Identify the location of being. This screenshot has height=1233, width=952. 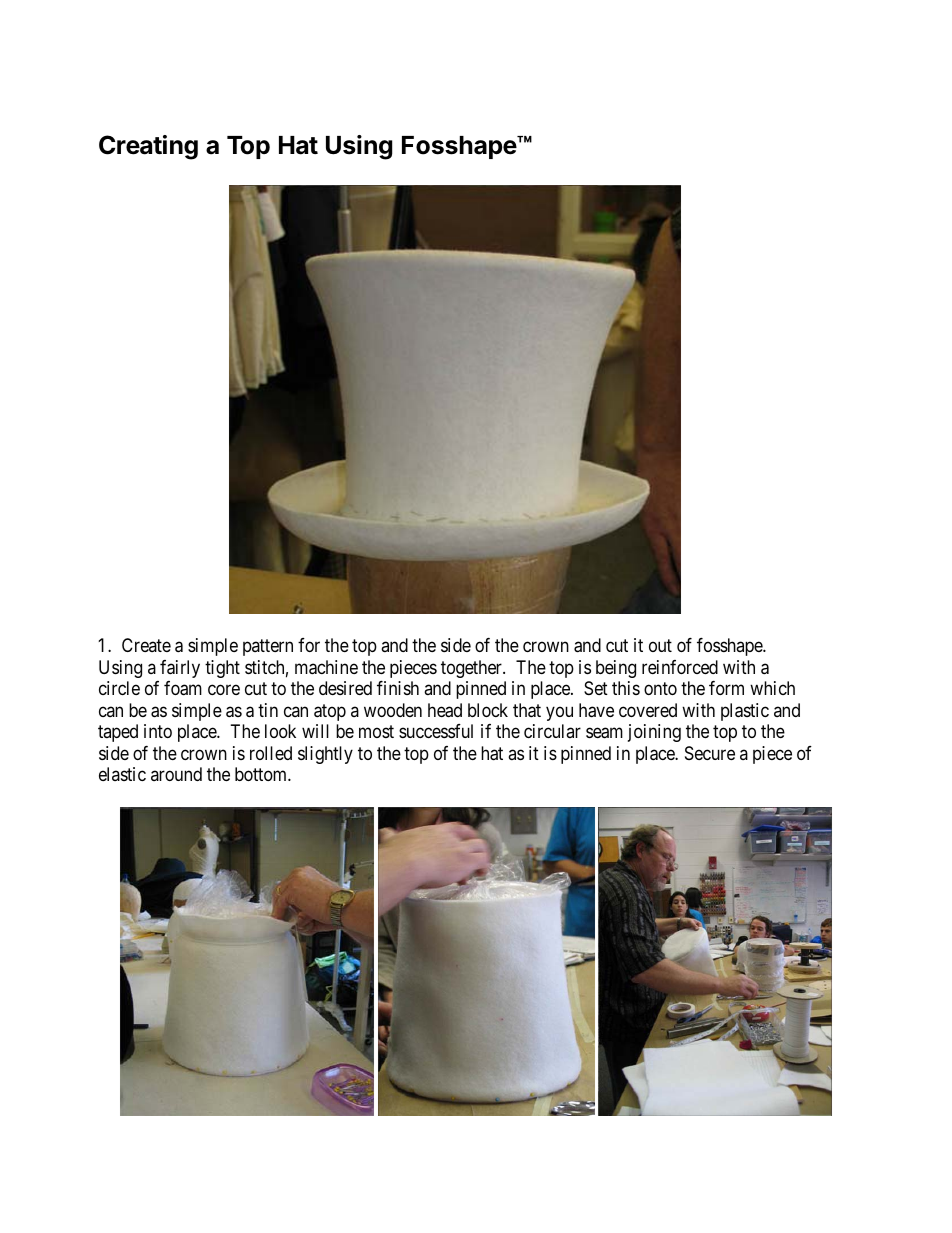
(616, 669).
